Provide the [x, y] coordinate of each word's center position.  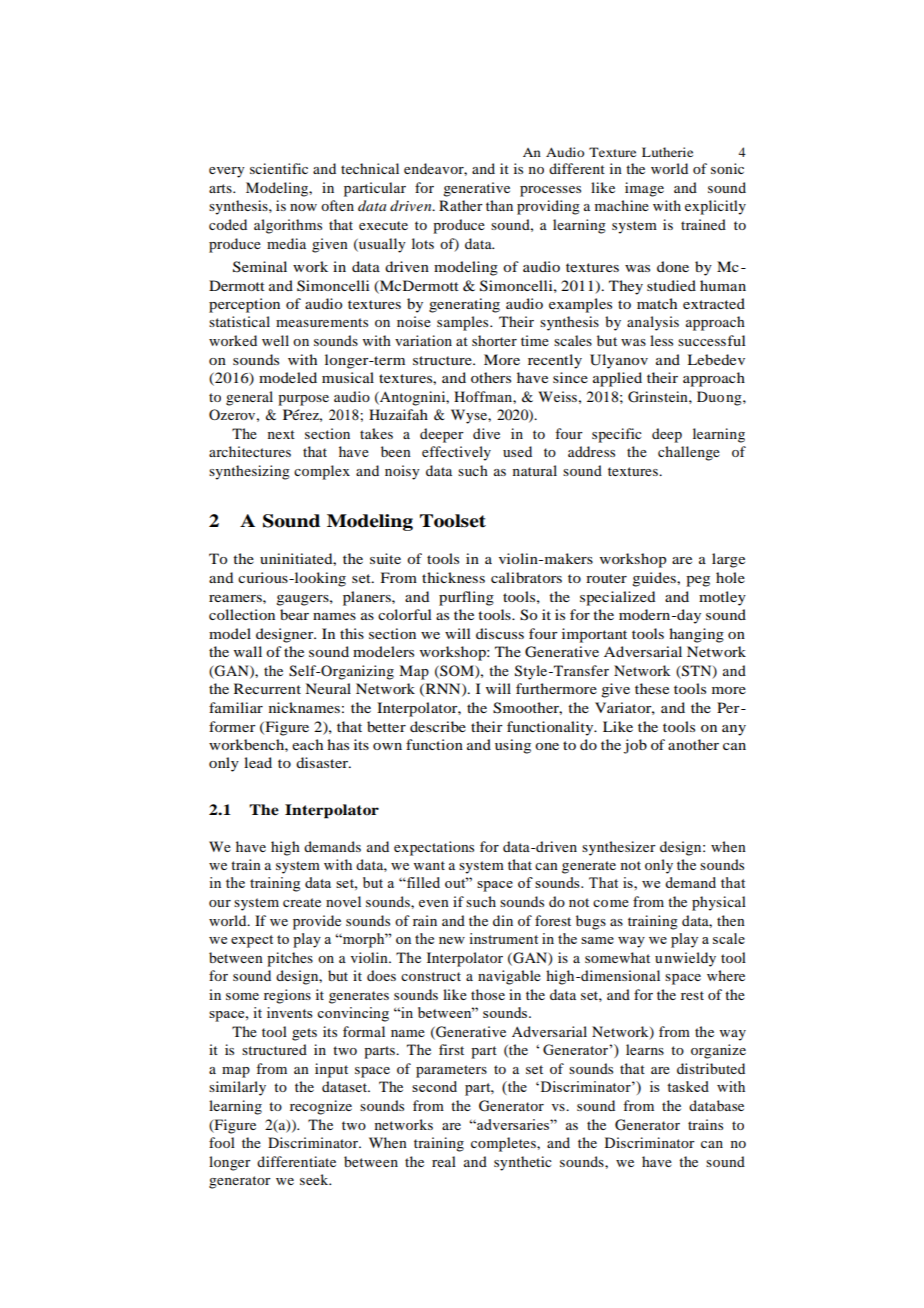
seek [315, 1179]
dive [486, 433]
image [644, 189]
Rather [461, 205]
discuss [500, 633]
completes [504, 1144]
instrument [503, 938]
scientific [279, 168]
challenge [689, 453]
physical [719, 903]
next [281, 434]
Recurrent [267, 688]
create [302, 902]
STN [698, 671]
